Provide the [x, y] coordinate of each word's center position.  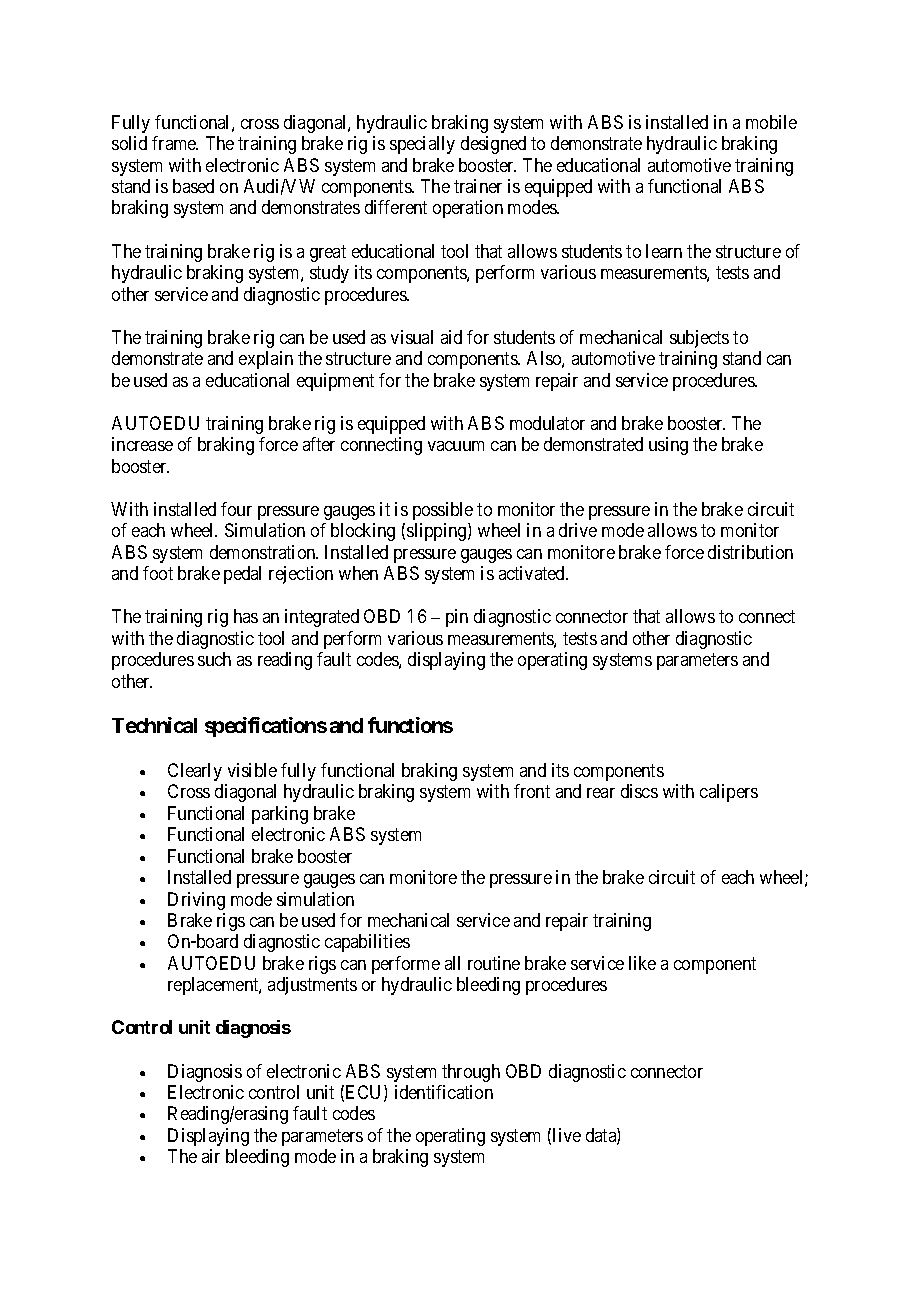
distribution [750, 552]
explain [266, 360]
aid [451, 337]
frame [175, 143]
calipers [729, 793]
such [214, 659]
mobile [771, 122]
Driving [196, 901]
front [532, 791]
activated [533, 573]
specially [422, 145]
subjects [699, 339]
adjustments [312, 986]
